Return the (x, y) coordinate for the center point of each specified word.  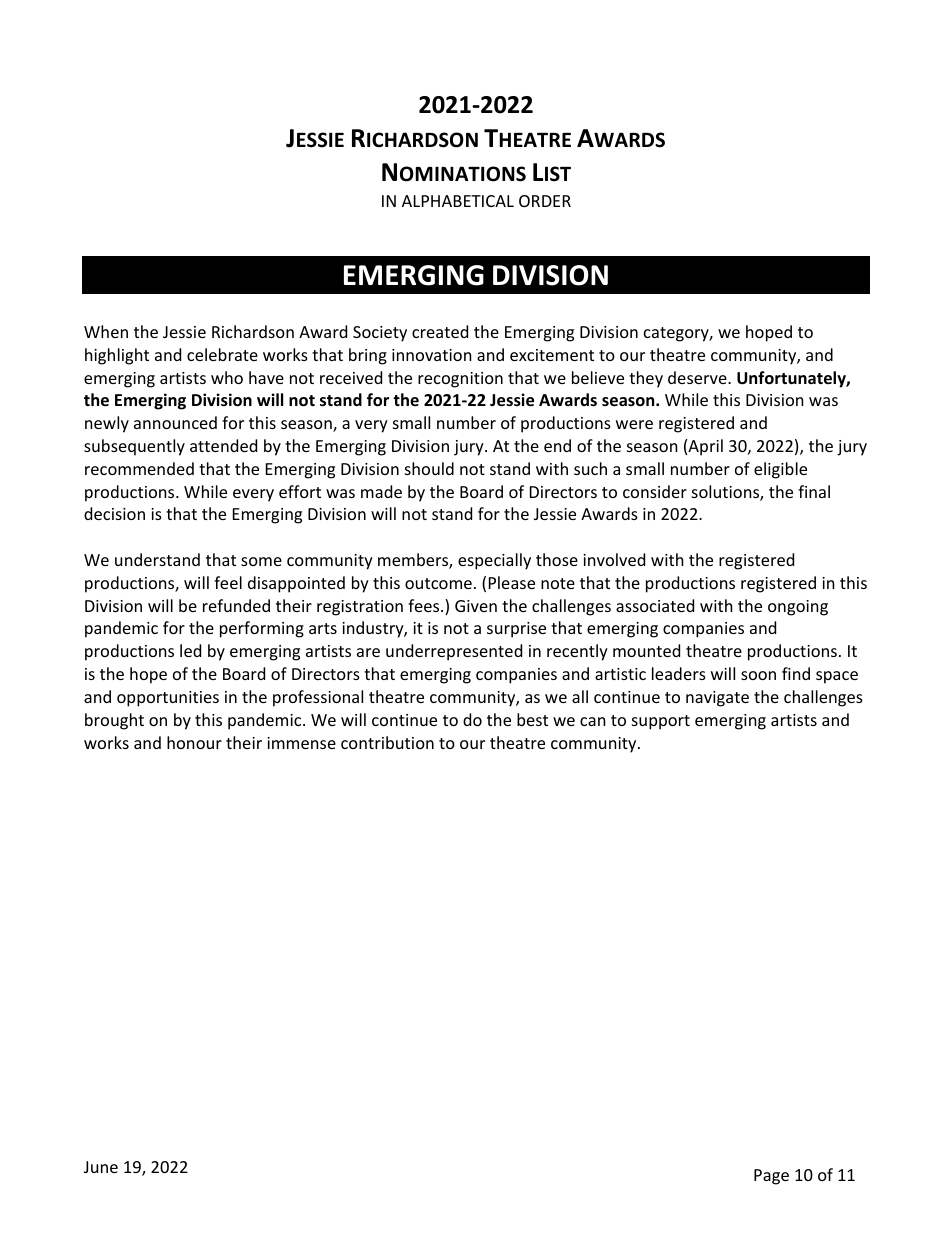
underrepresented (454, 652)
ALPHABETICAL (458, 201)
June (101, 1167)
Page (771, 1177)
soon (758, 675)
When (106, 331)
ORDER (545, 201)
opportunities (168, 699)
